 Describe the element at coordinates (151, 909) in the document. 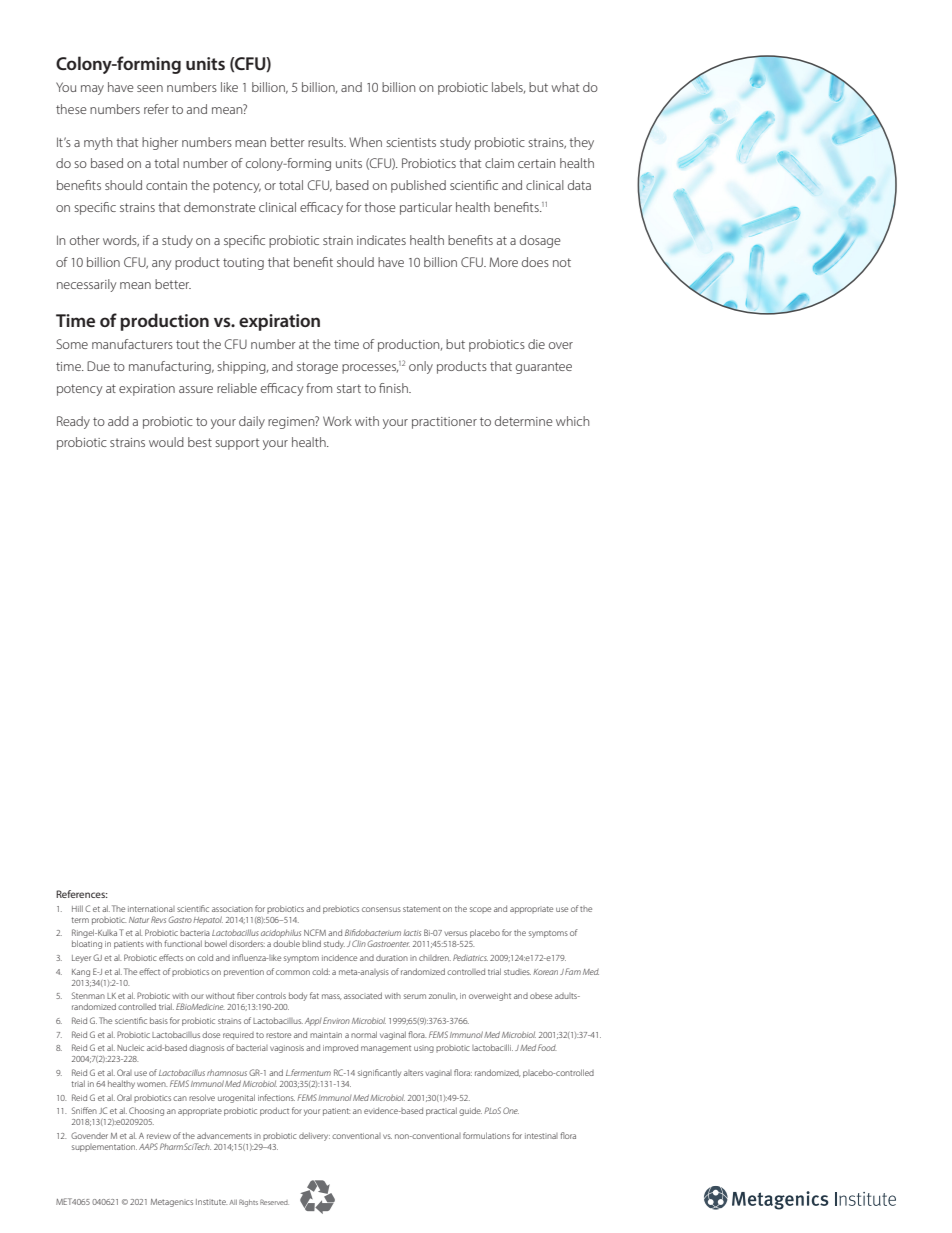

I see `international` at that location.
